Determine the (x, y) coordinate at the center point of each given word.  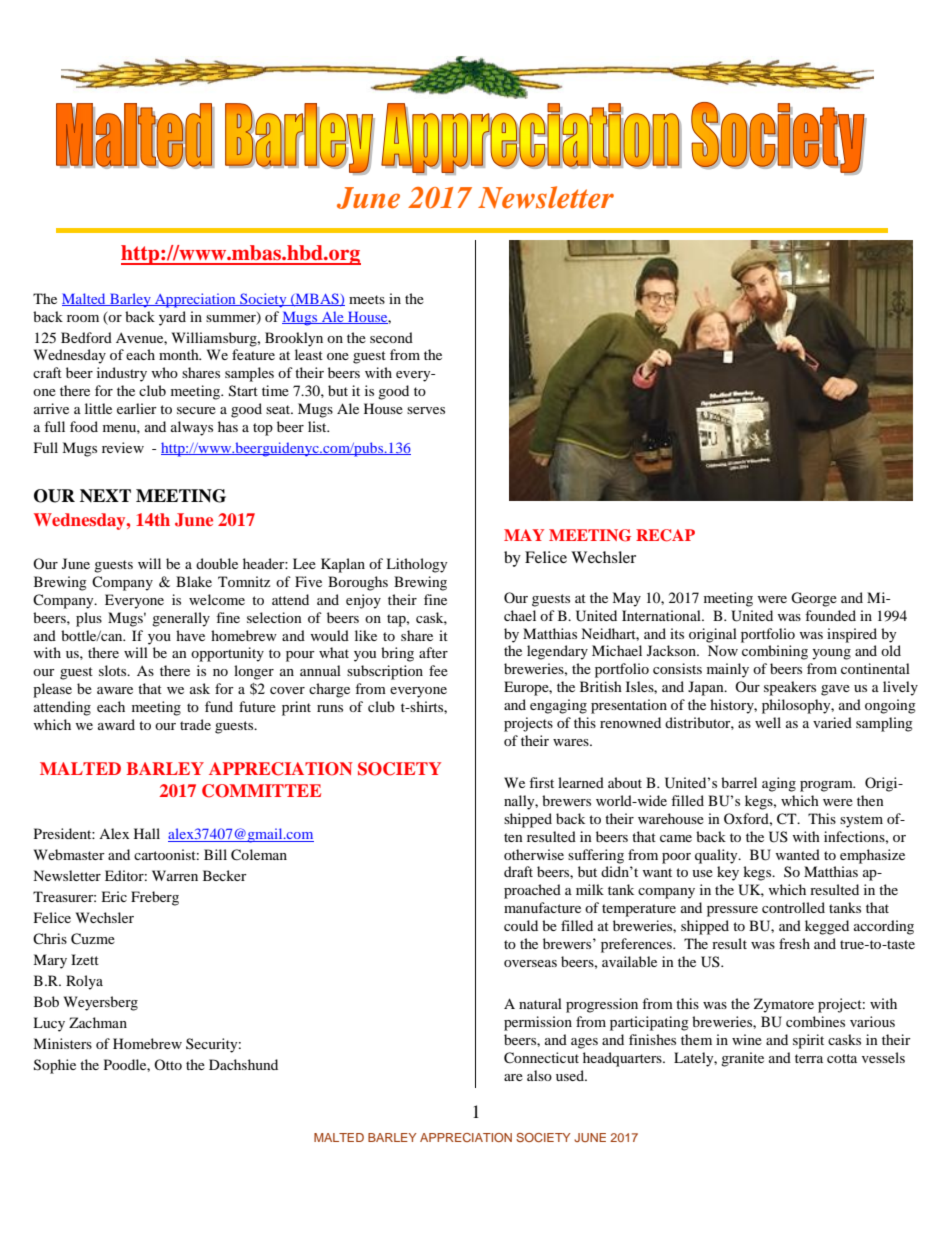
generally (181, 619)
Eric (114, 896)
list (318, 426)
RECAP (665, 535)
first (541, 782)
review (123, 447)
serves (426, 410)
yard (172, 318)
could (521, 925)
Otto (168, 1064)
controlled (793, 907)
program (827, 786)
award (116, 724)
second (391, 337)
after (433, 652)
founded (830, 615)
